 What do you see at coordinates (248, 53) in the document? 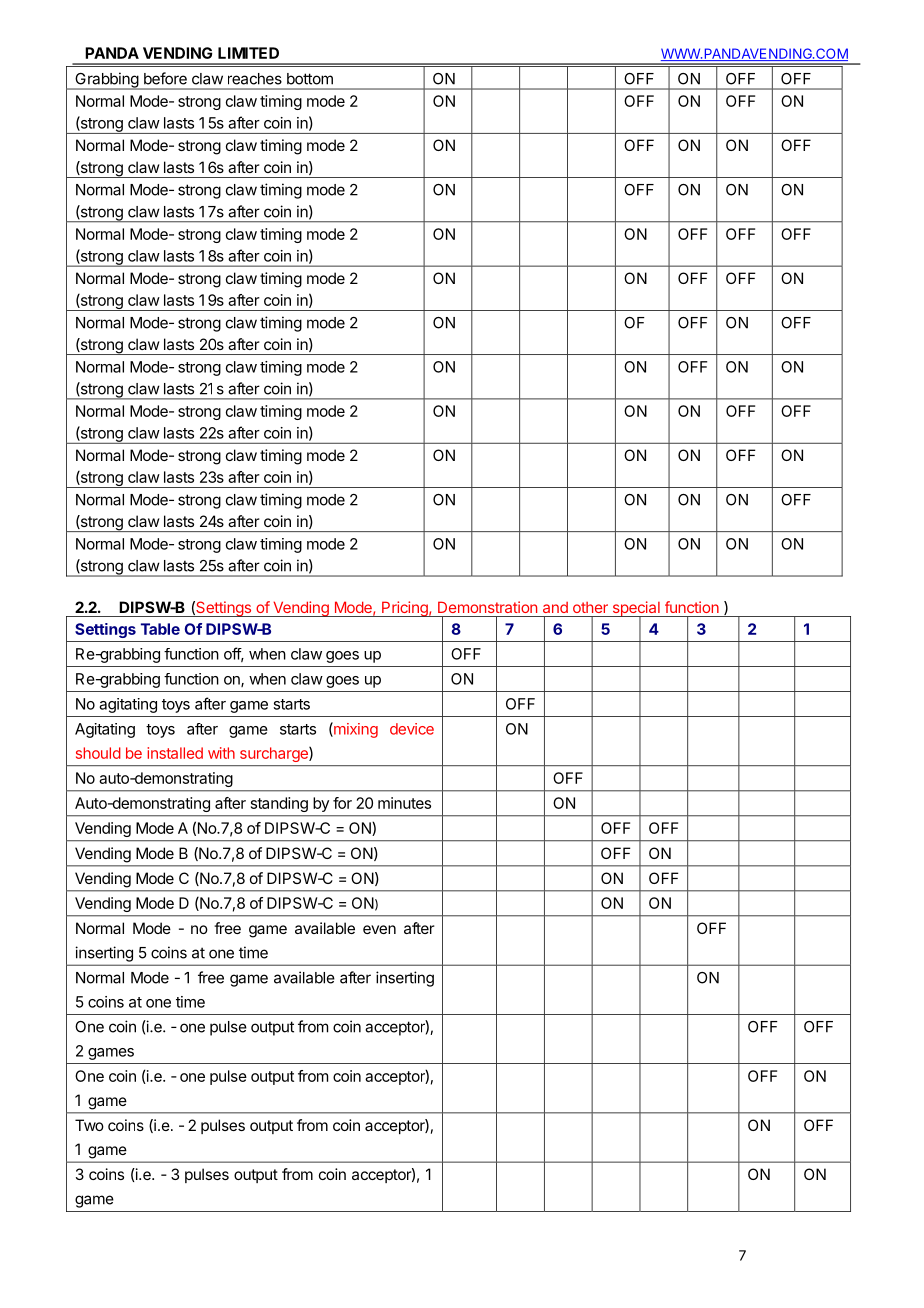
I see `LIMITED` at bounding box center [248, 53].
